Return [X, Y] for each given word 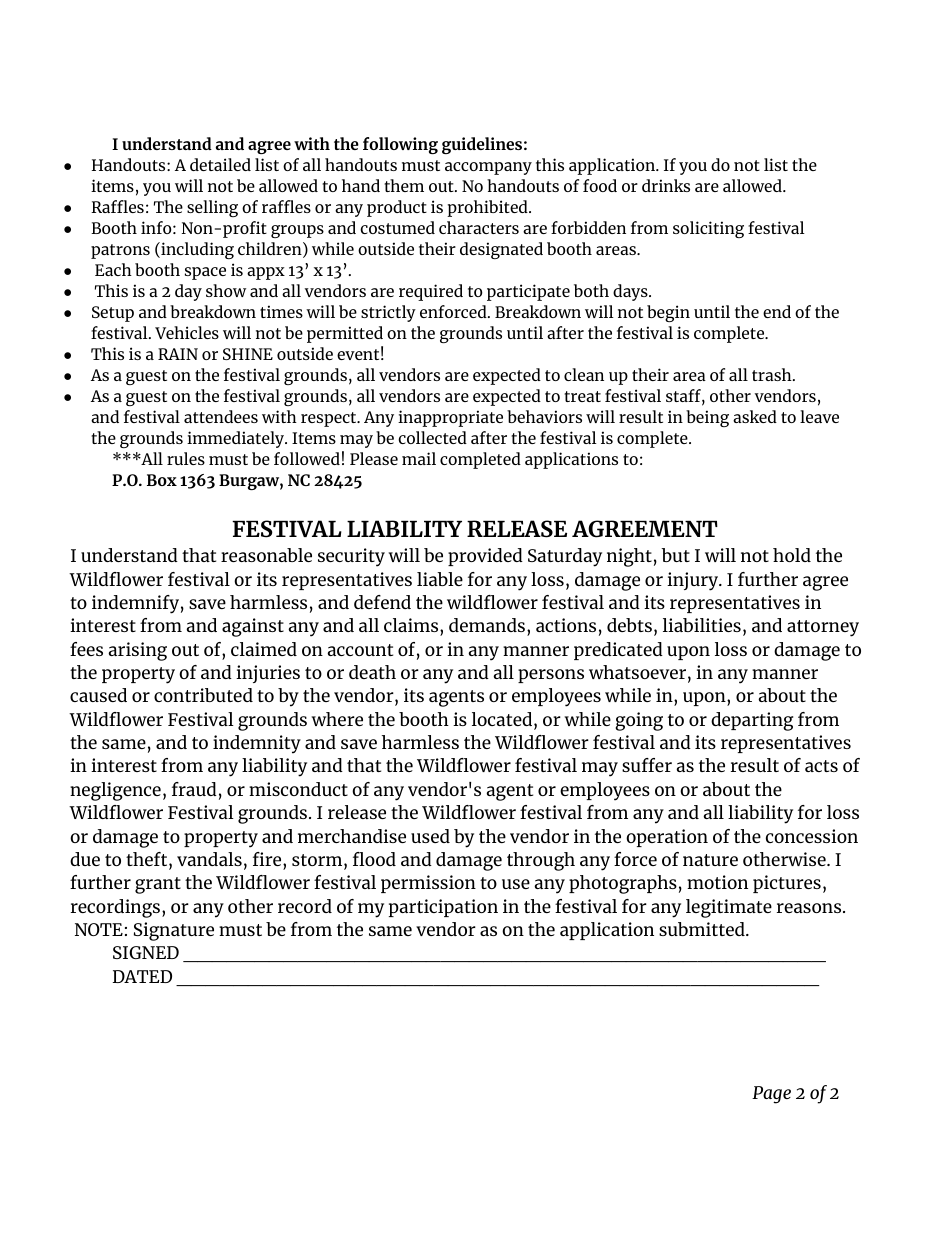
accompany [488, 168]
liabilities [702, 625]
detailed [220, 164]
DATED [142, 976]
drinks [666, 185]
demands [488, 625]
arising [137, 651]
